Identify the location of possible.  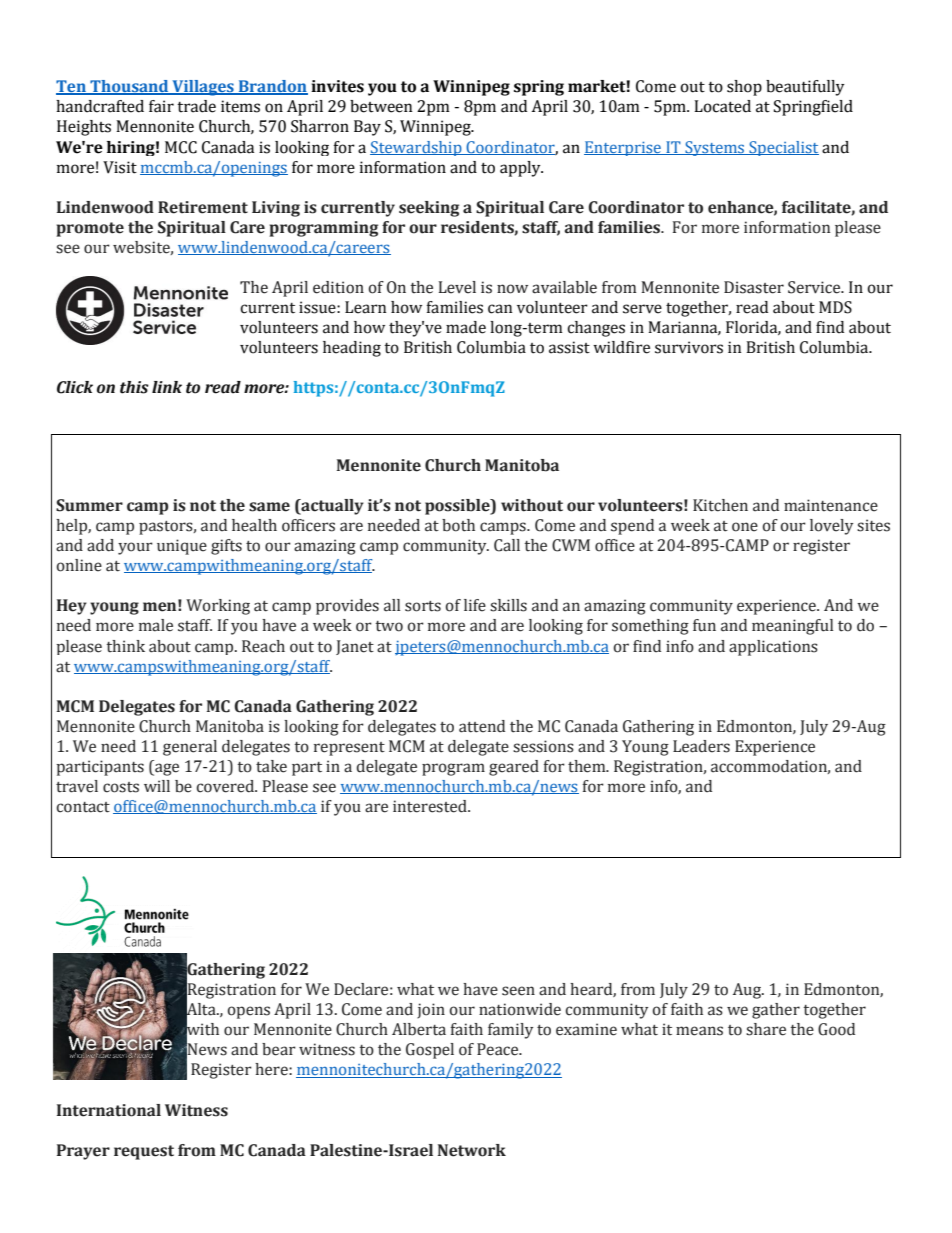
(458, 507).
